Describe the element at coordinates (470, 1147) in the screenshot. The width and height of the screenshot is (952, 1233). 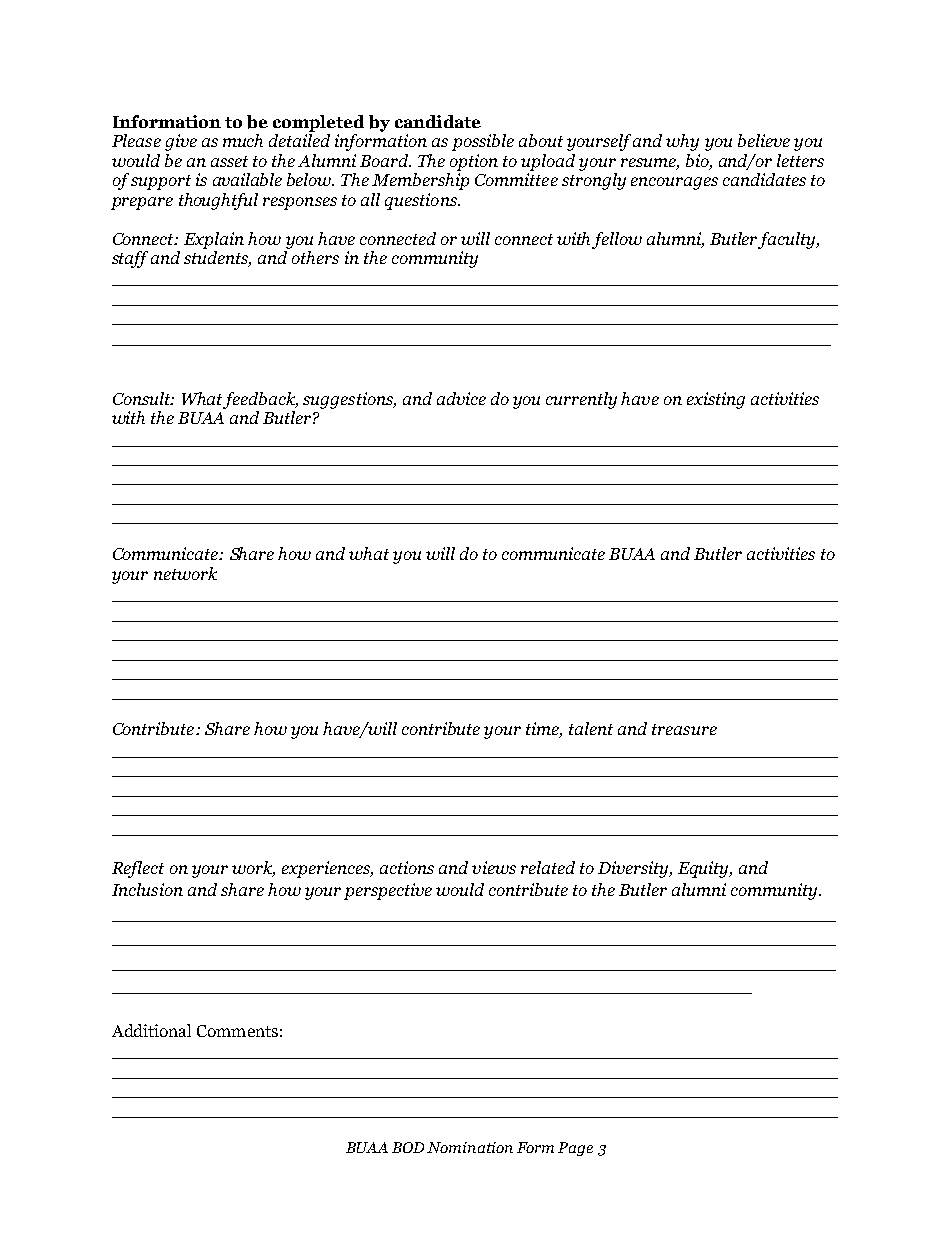
I see `Nomination` at that location.
